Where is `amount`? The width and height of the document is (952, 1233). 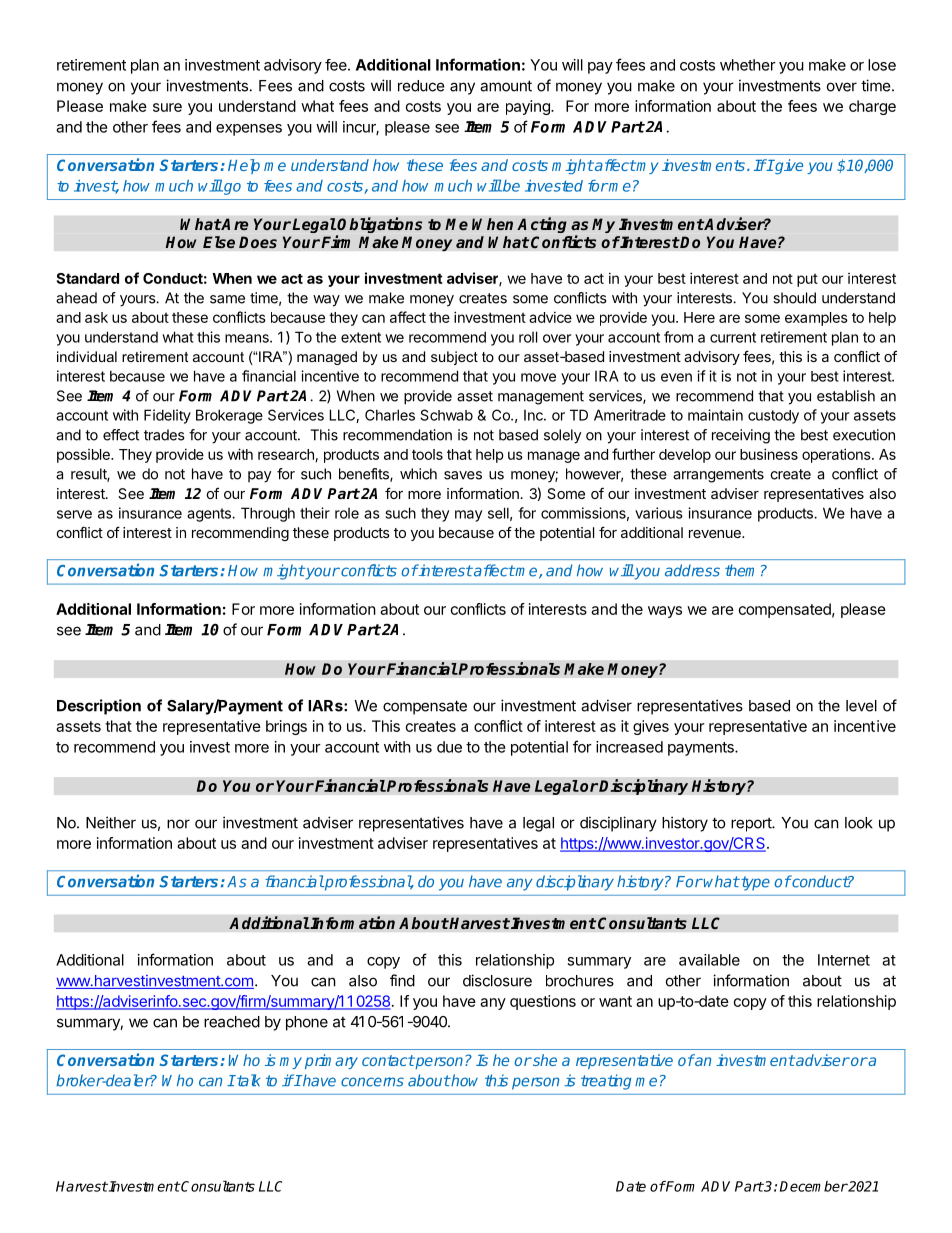
amount is located at coordinates (506, 86).
